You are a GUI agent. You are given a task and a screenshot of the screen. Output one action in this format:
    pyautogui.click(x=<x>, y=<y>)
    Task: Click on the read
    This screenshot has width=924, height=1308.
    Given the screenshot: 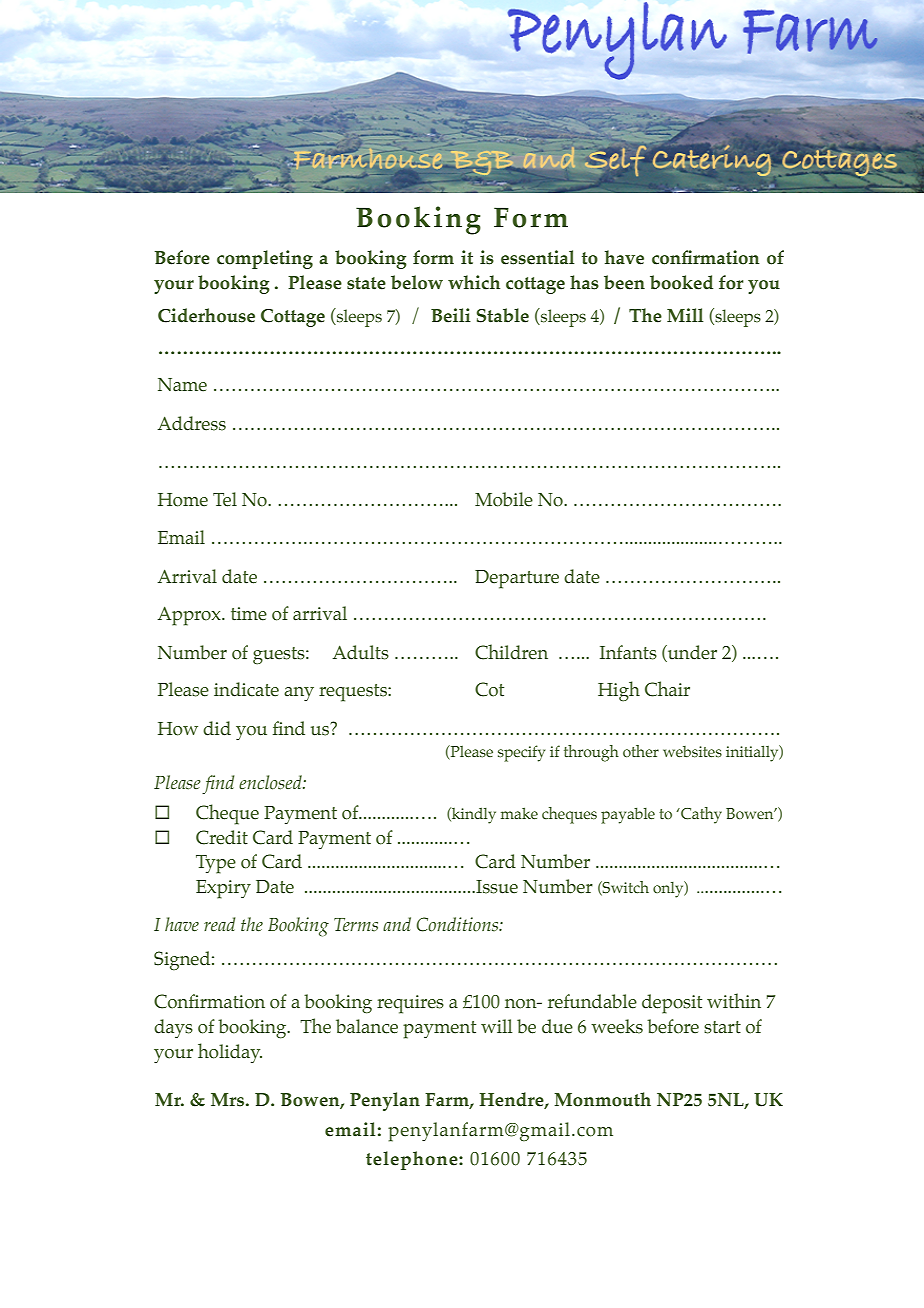 What is the action you would take?
    pyautogui.click(x=219, y=924)
